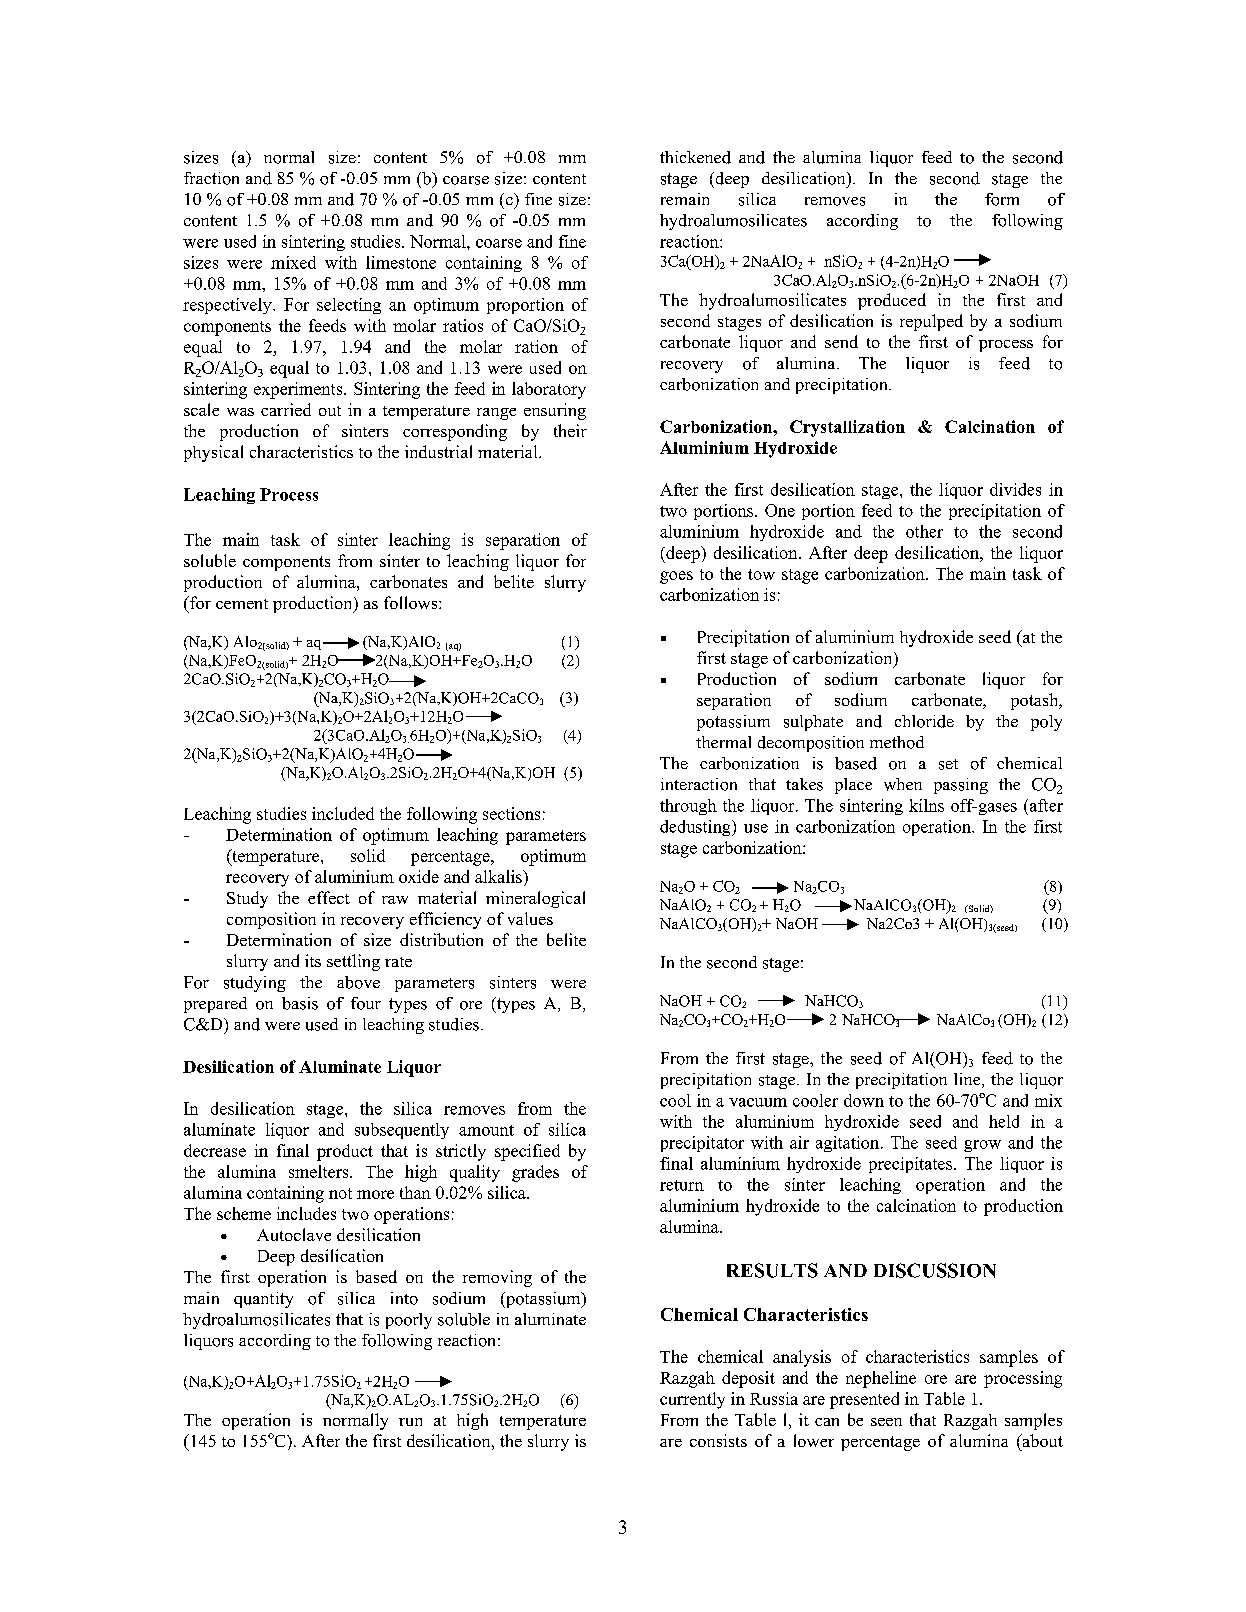 The height and width of the document is (1612, 1246). What do you see at coordinates (695, 157) in the document?
I see `thickened` at bounding box center [695, 157].
